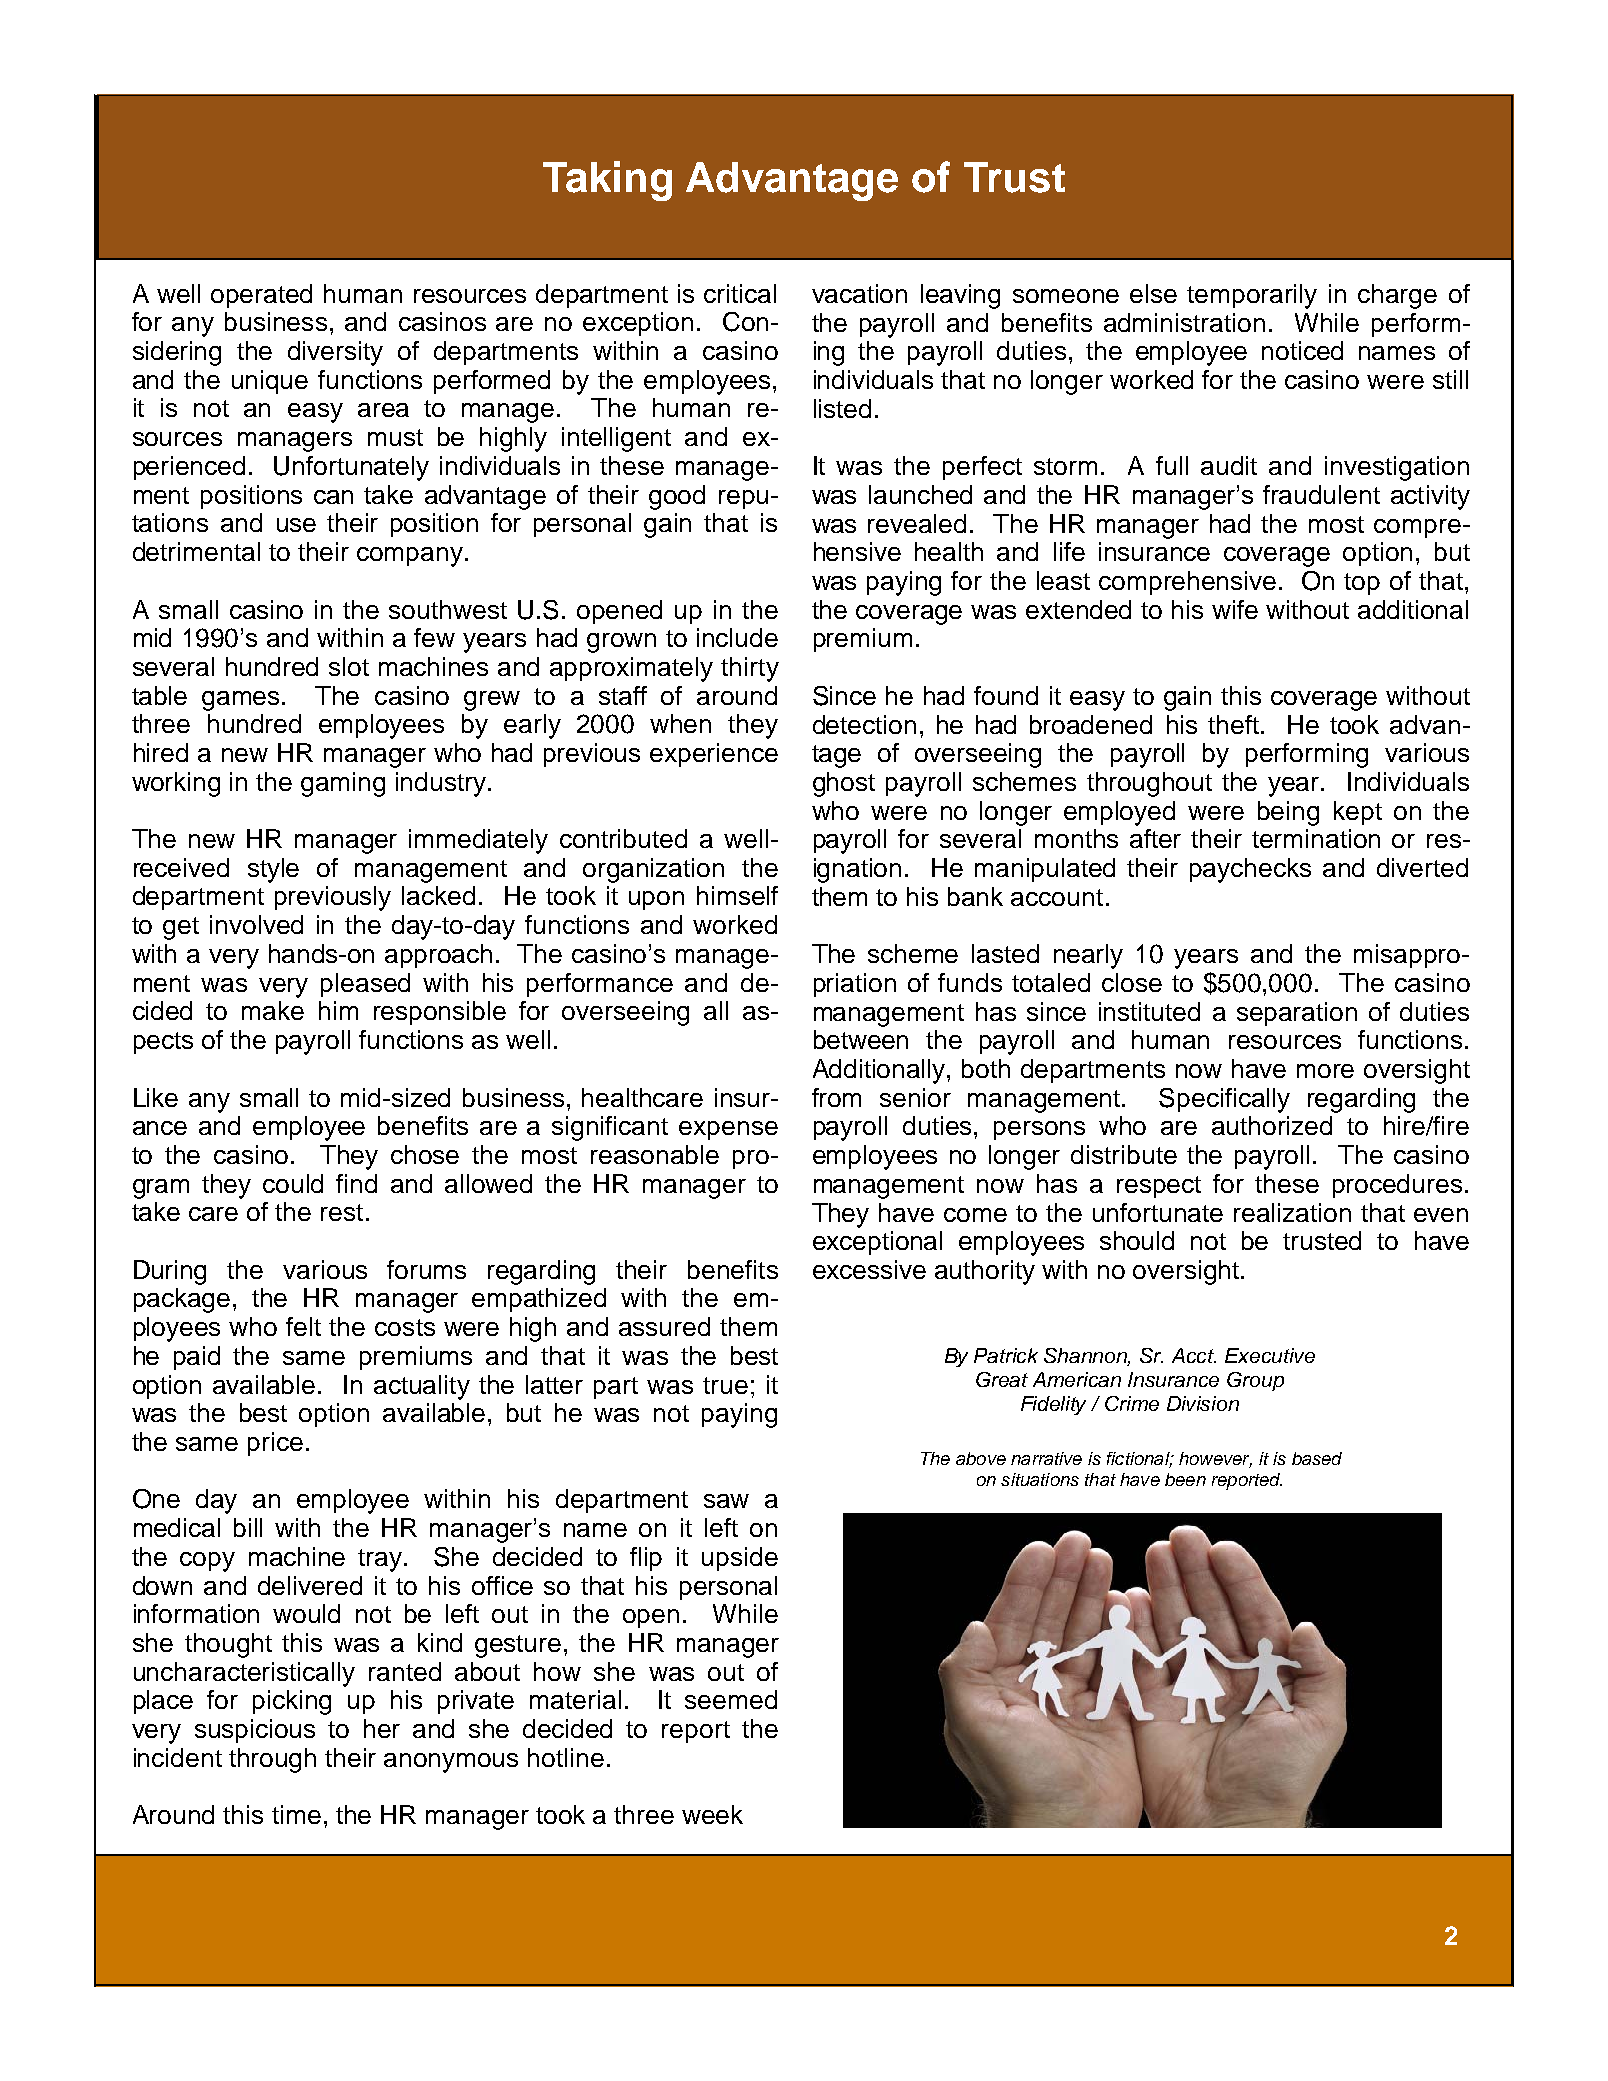 The image size is (1608, 2081). I want to click on vacation, so click(859, 293).
